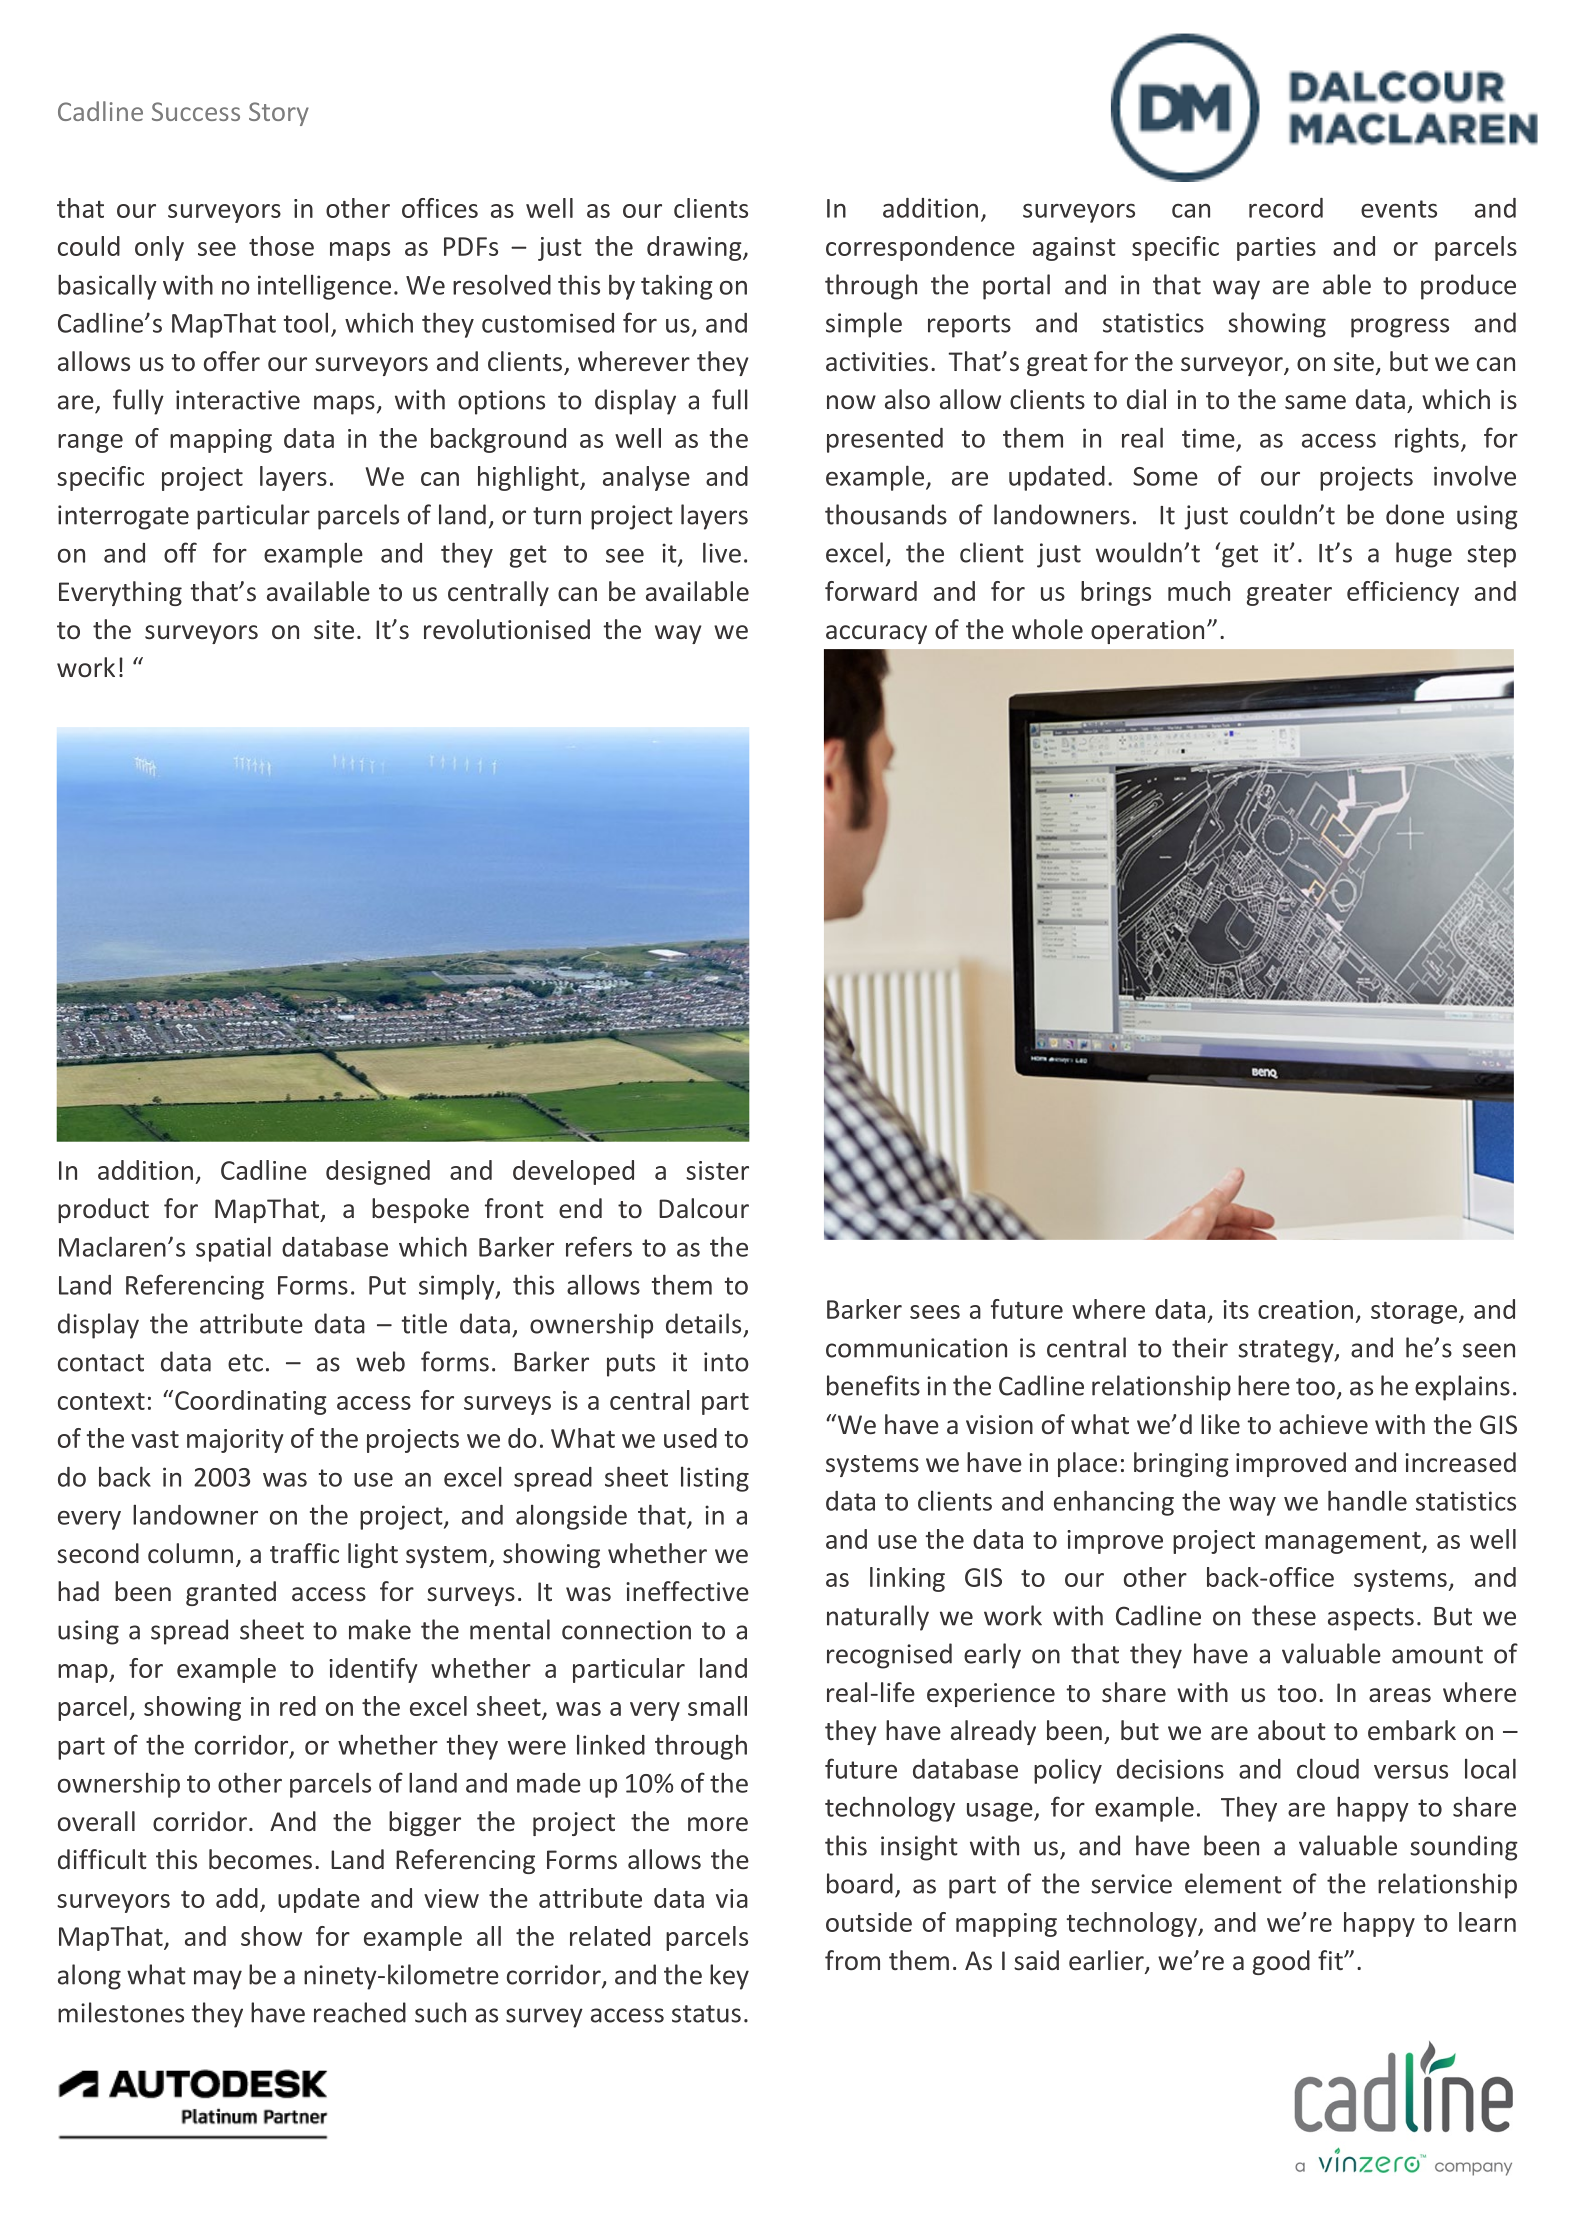 This screenshot has height=2225, width=1574. What do you see at coordinates (717, 1170) in the screenshot?
I see `sister` at bounding box center [717, 1170].
